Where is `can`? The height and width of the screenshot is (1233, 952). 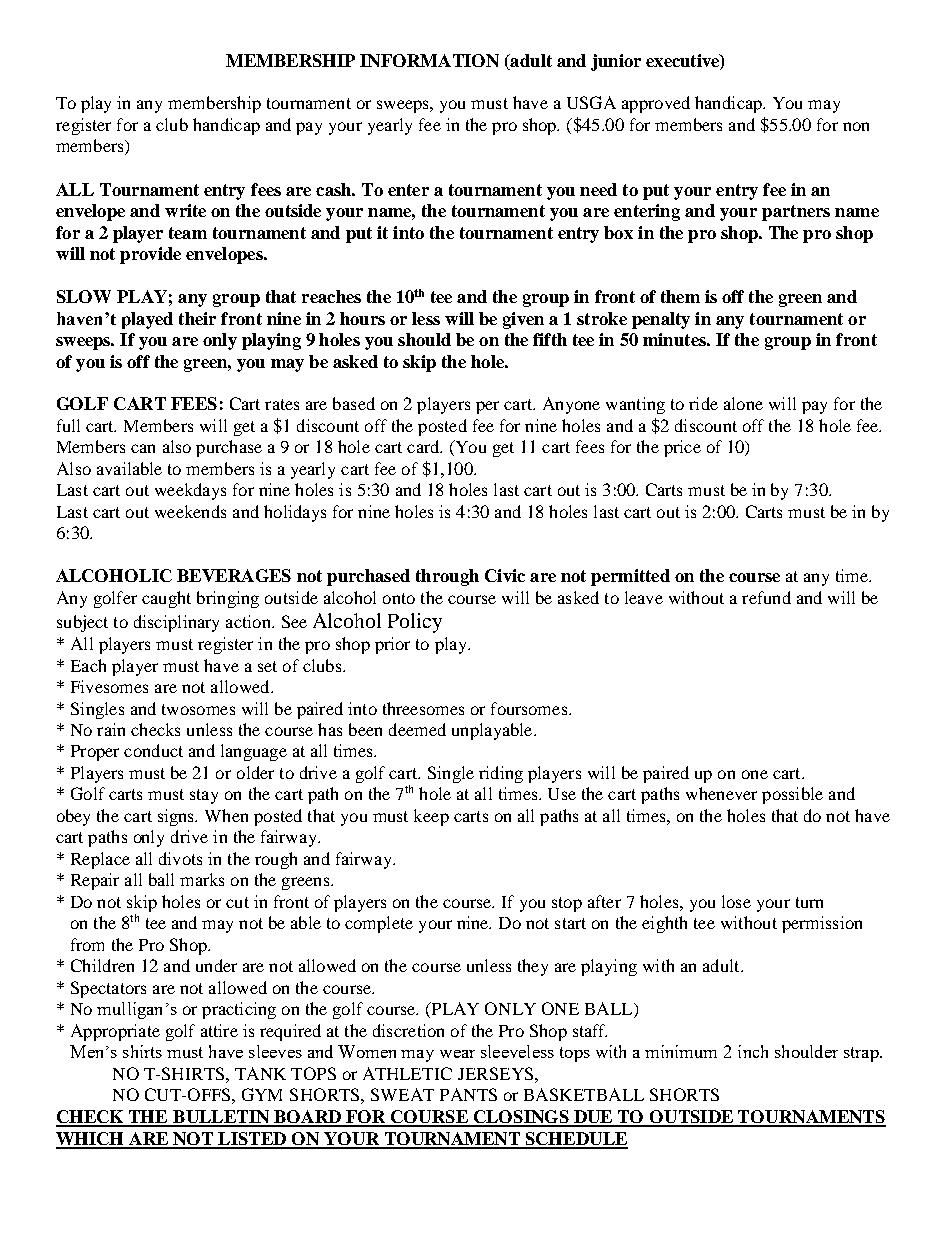 can is located at coordinates (143, 448).
